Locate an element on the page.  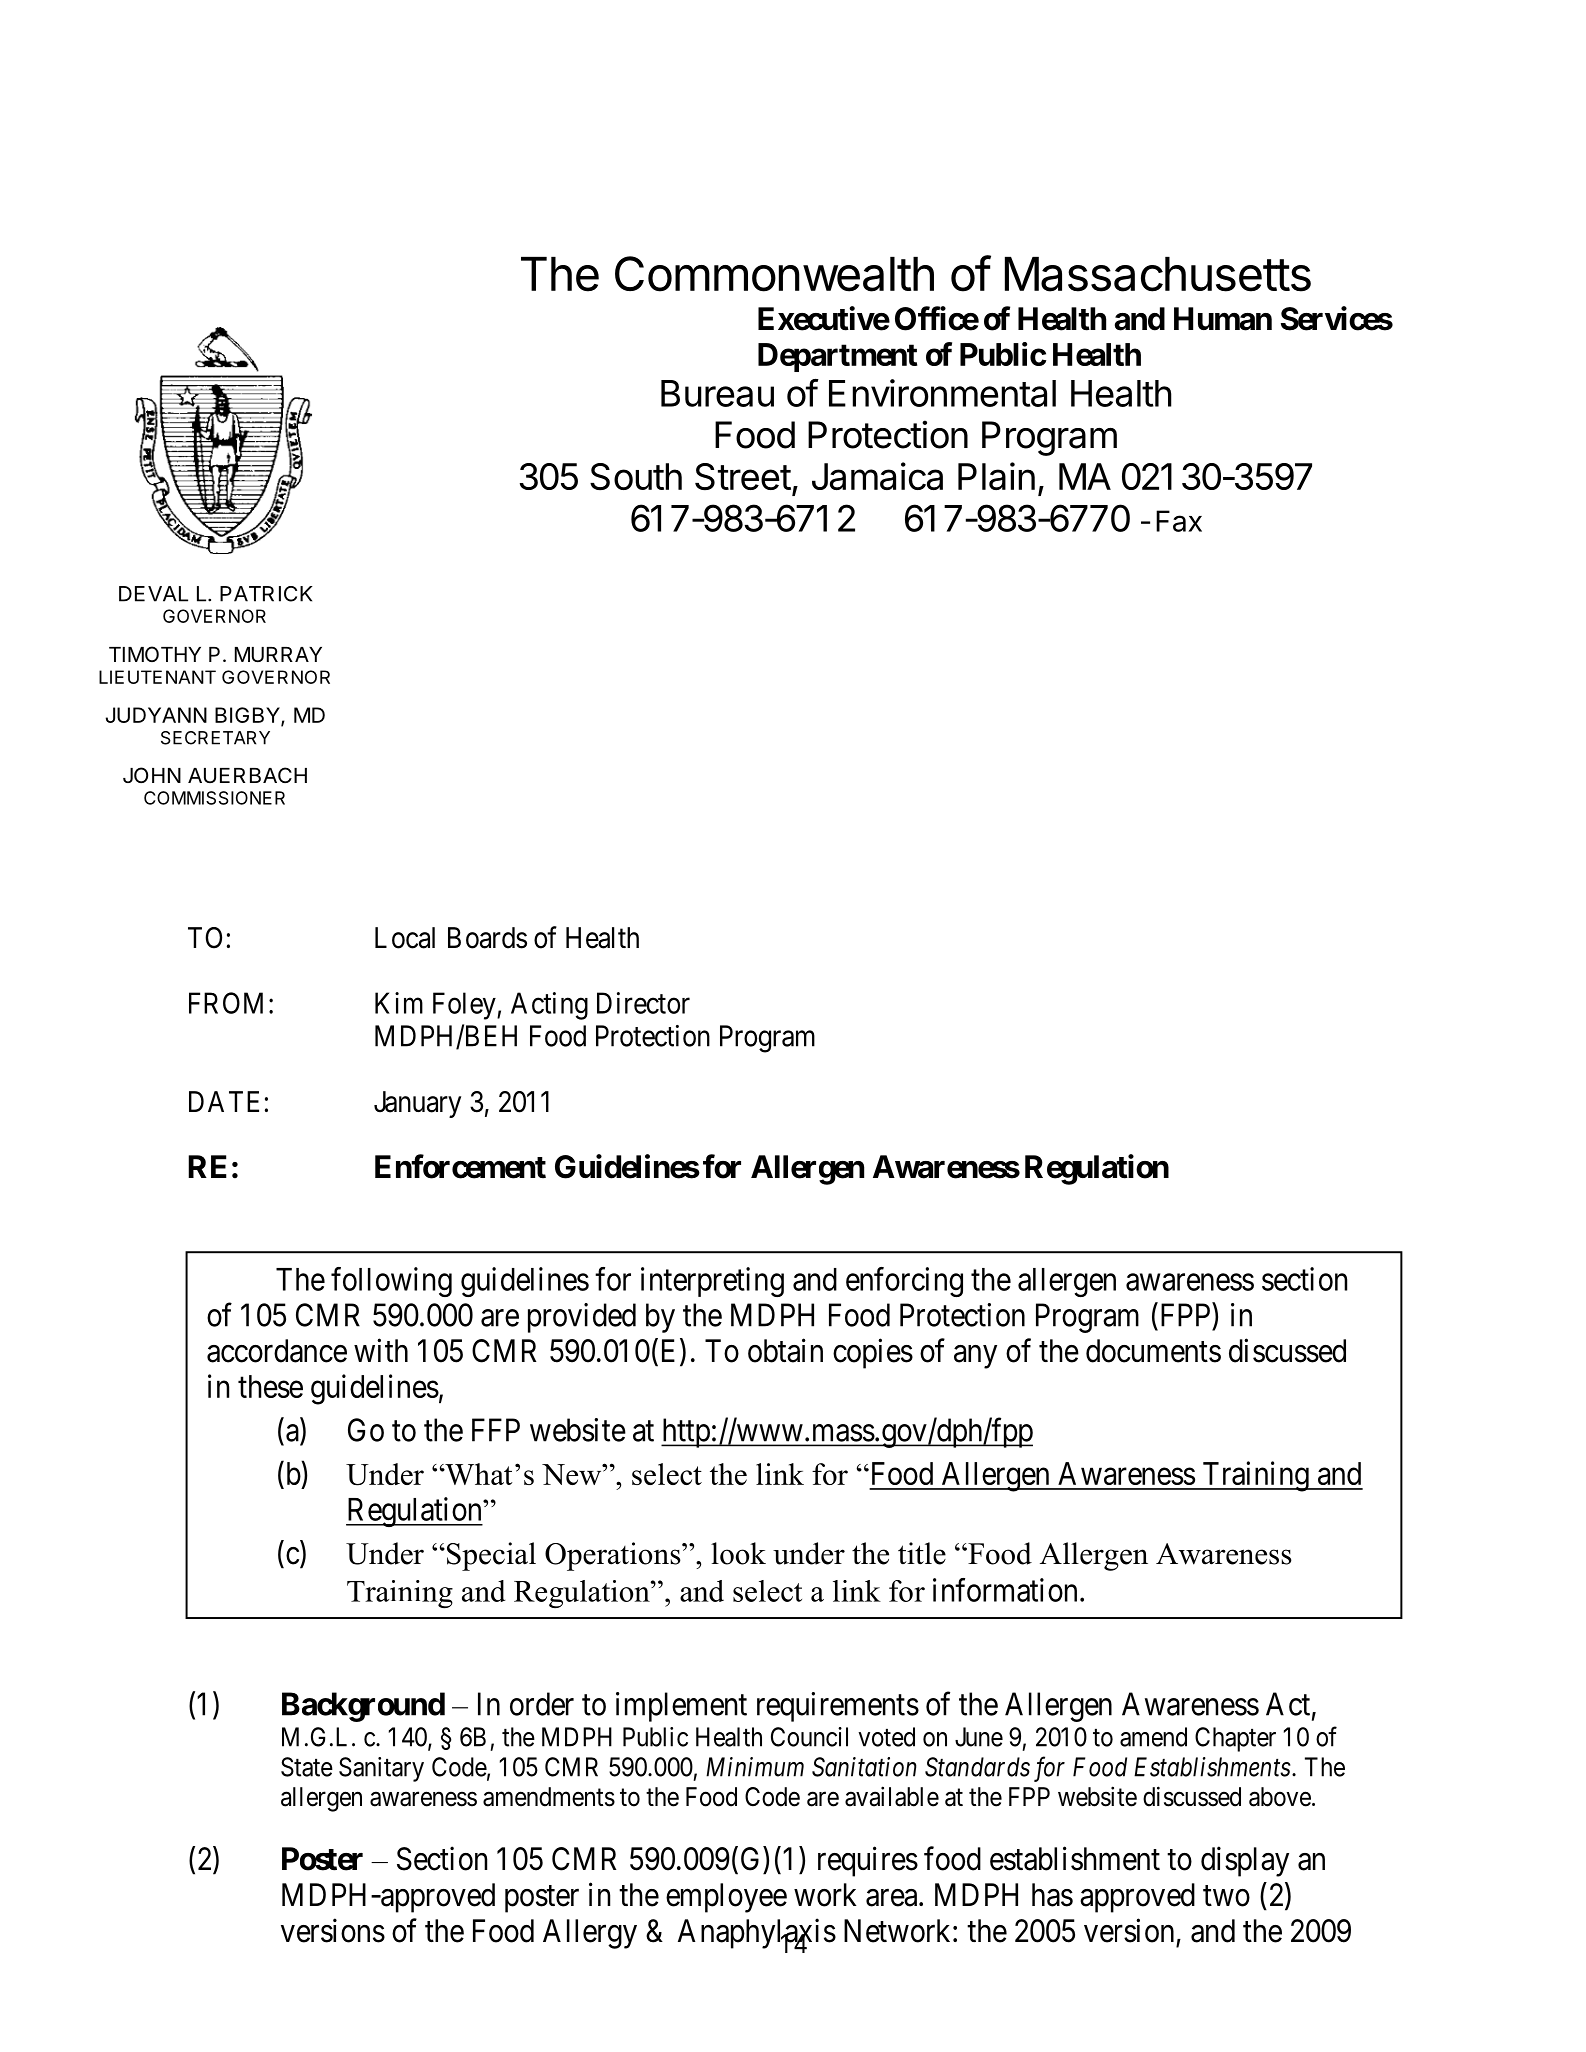
State is located at coordinates (307, 1767).
